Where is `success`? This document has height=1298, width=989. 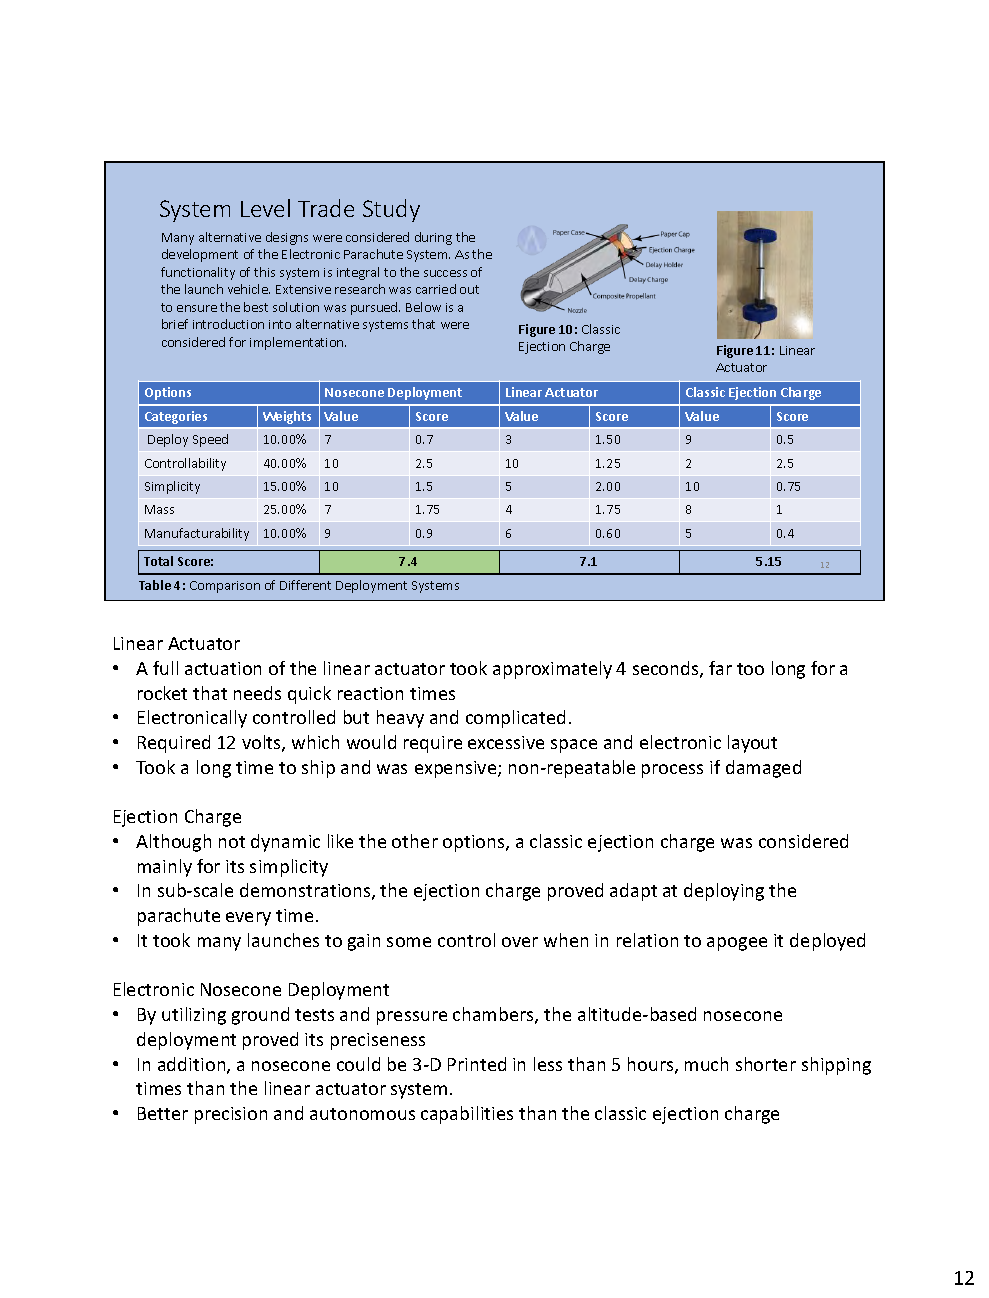 success is located at coordinates (445, 273).
